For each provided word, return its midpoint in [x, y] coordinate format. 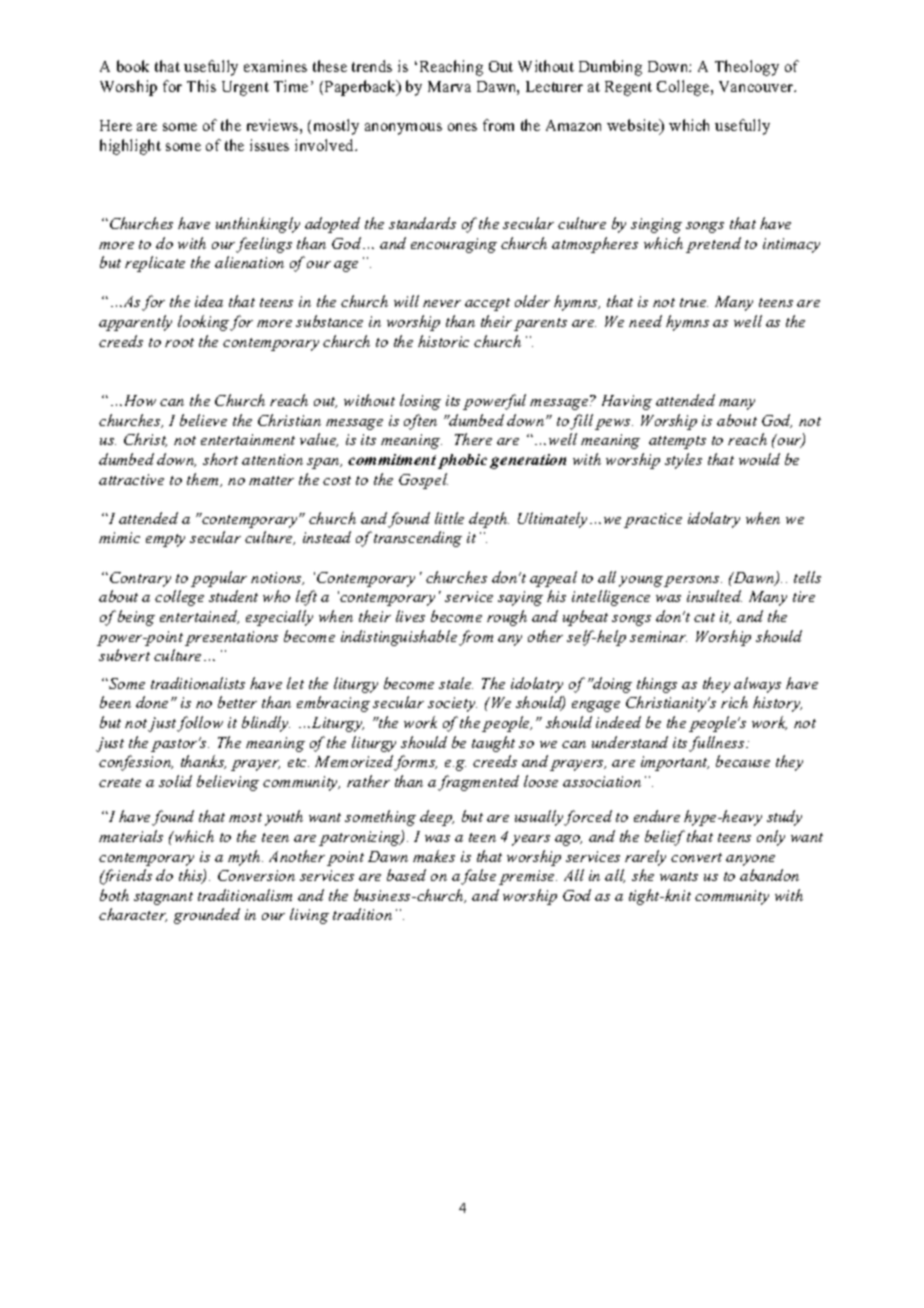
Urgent [245, 88]
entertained [199, 617]
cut [704, 617]
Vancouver [757, 86]
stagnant [163, 898]
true [694, 302]
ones [462, 127]
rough [507, 618]
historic [443, 341]
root [179, 342]
